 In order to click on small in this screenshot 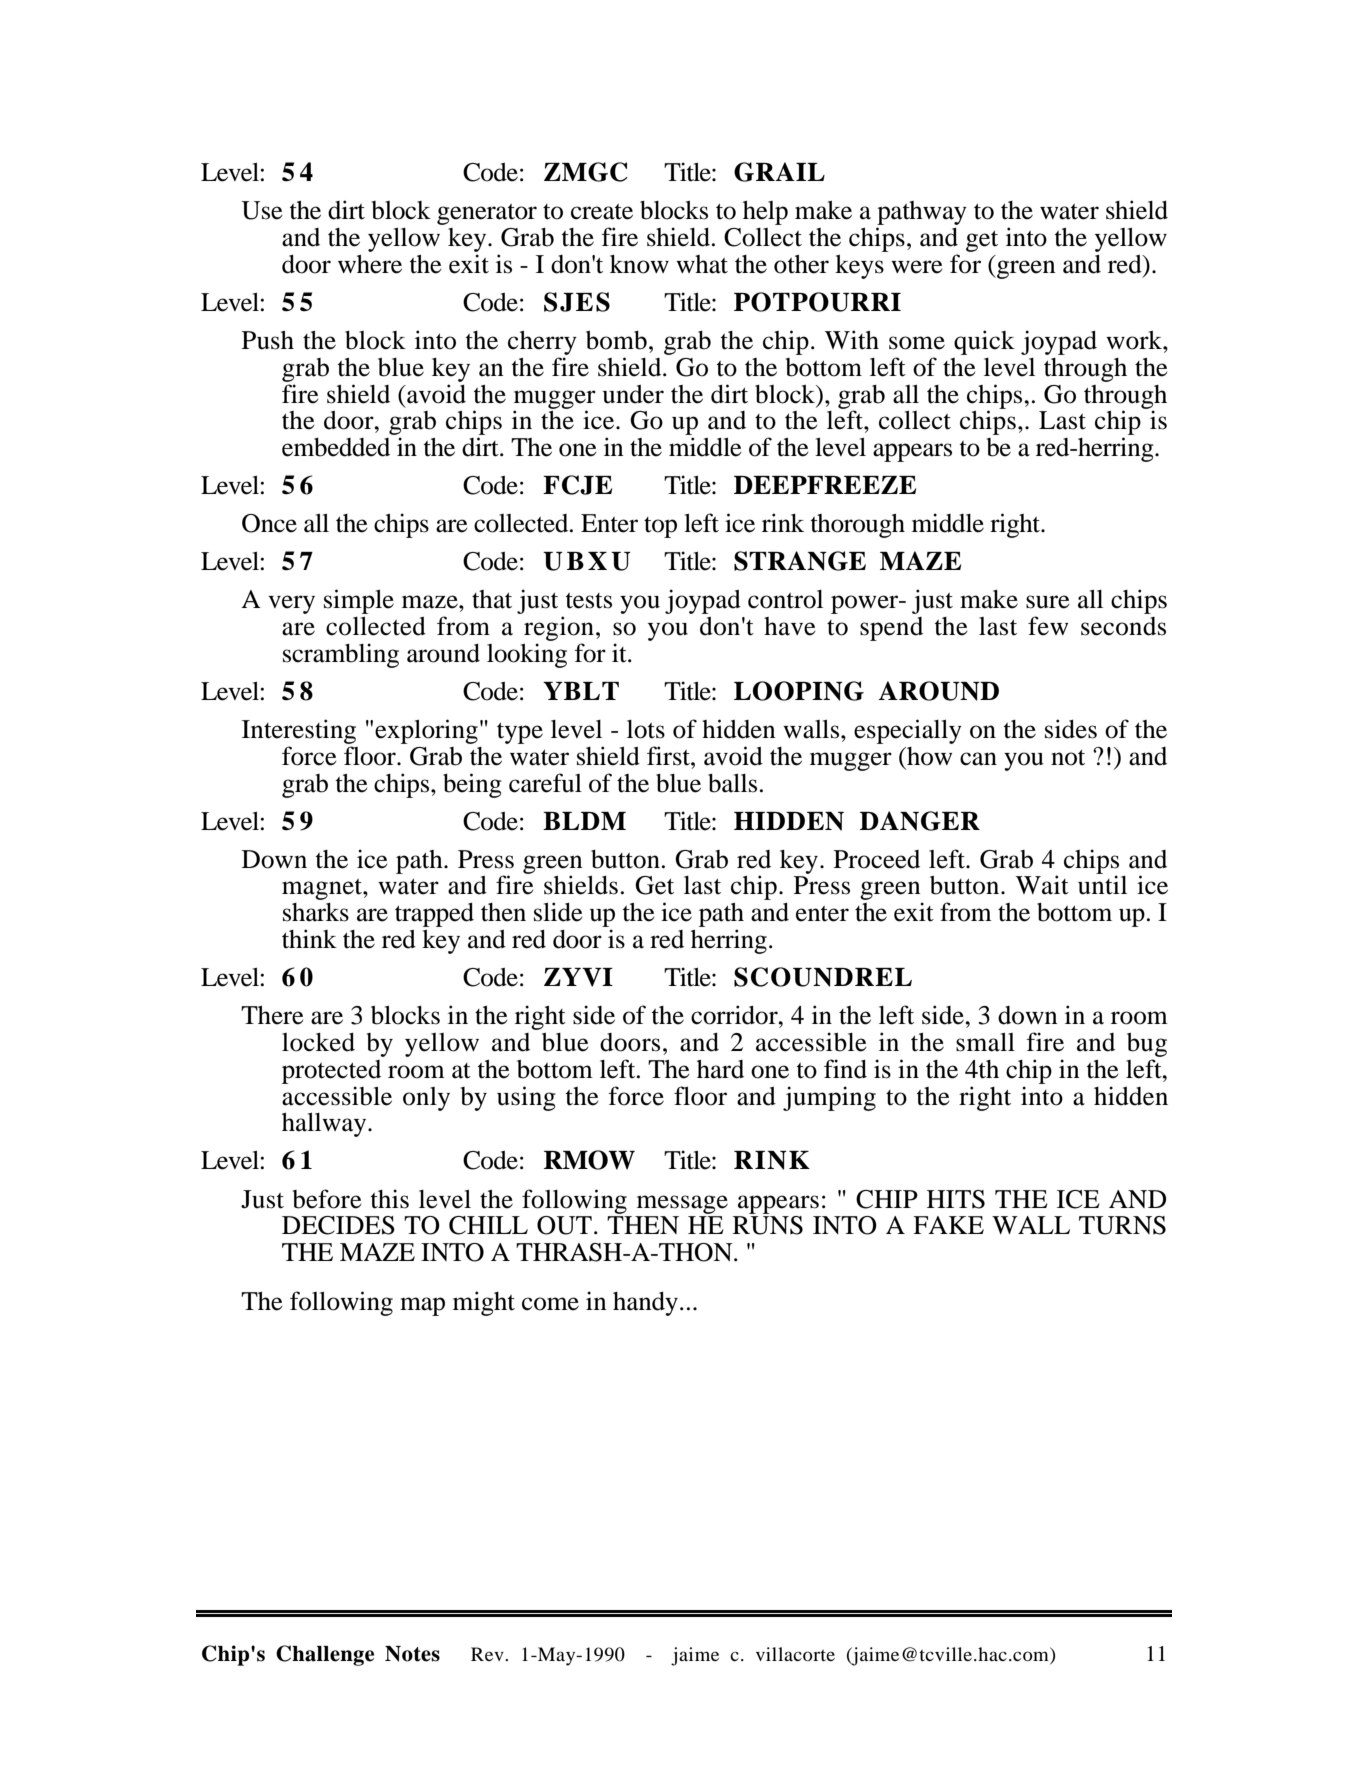, I will do `click(985, 1042)`.
